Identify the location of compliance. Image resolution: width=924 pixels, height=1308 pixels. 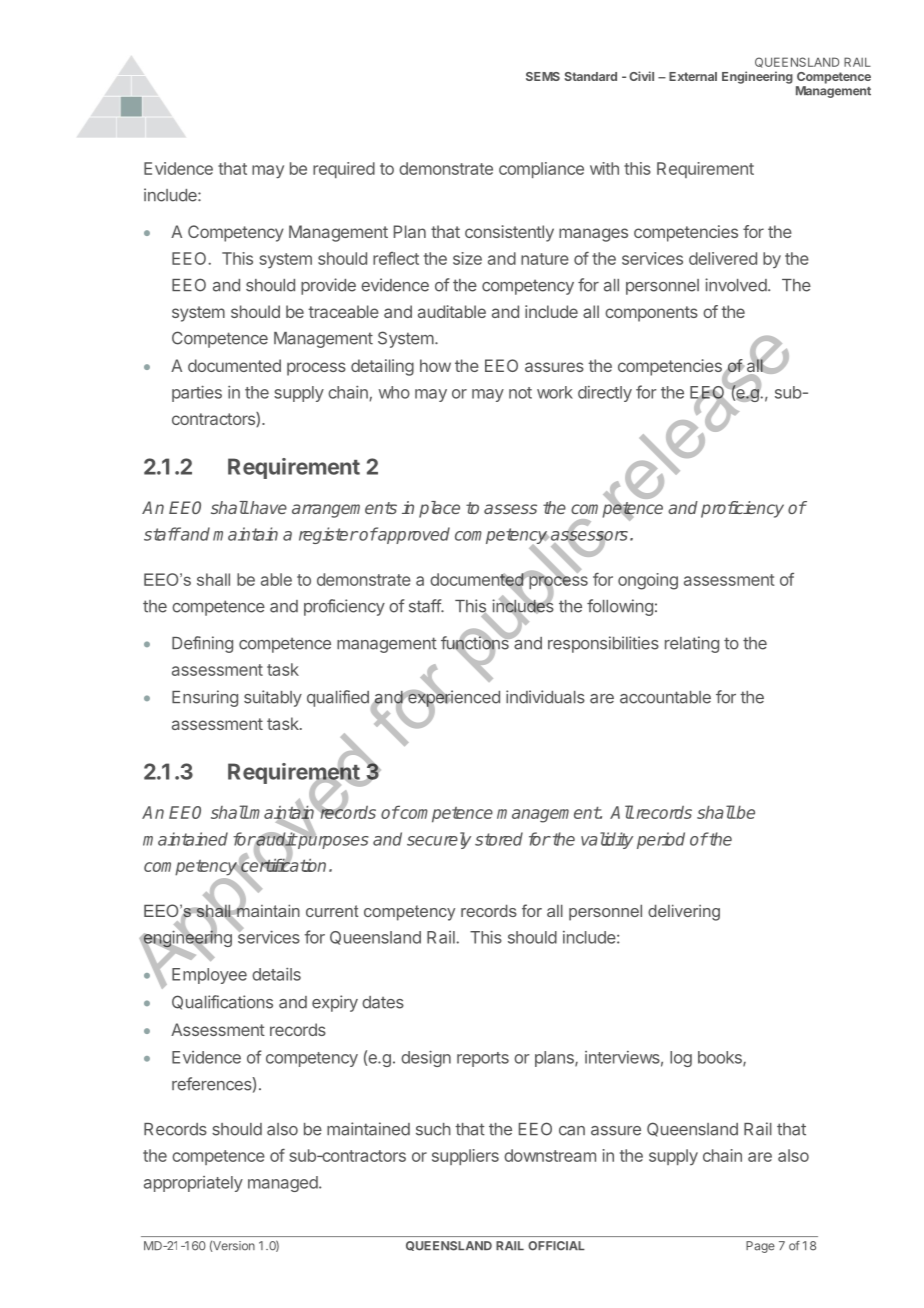
(541, 170).
